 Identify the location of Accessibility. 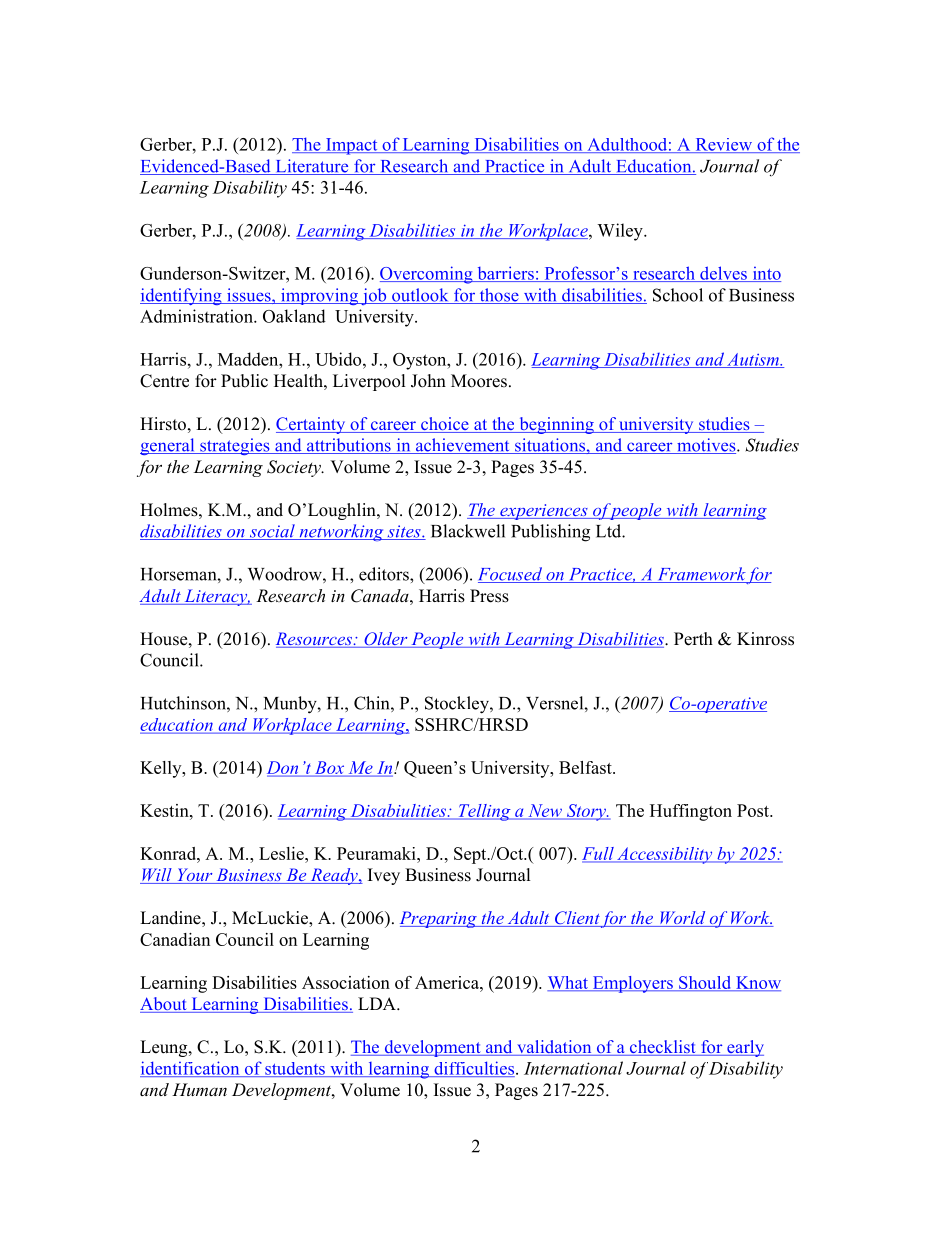
(665, 855).
